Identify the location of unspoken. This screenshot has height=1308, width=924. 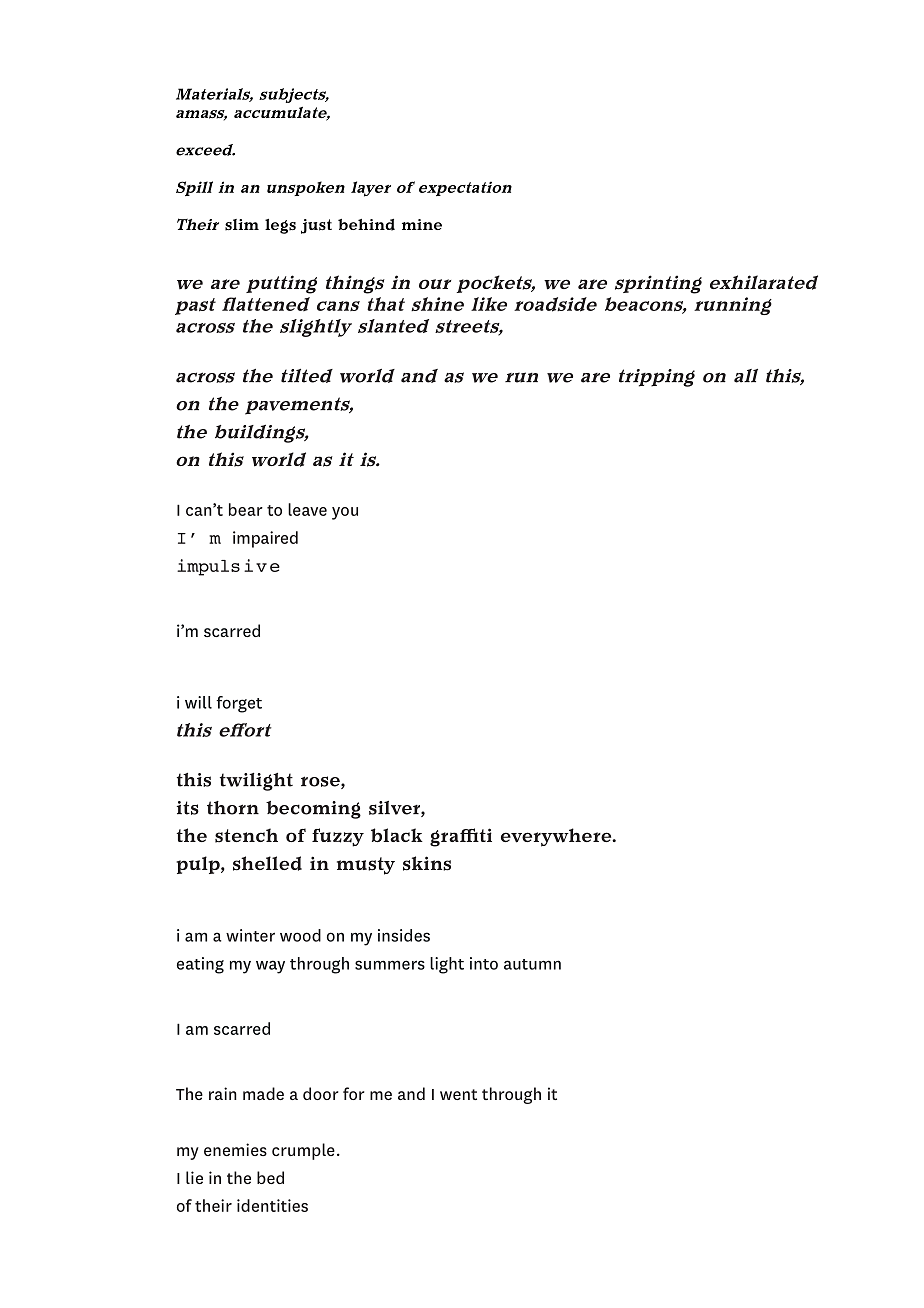
(306, 188).
